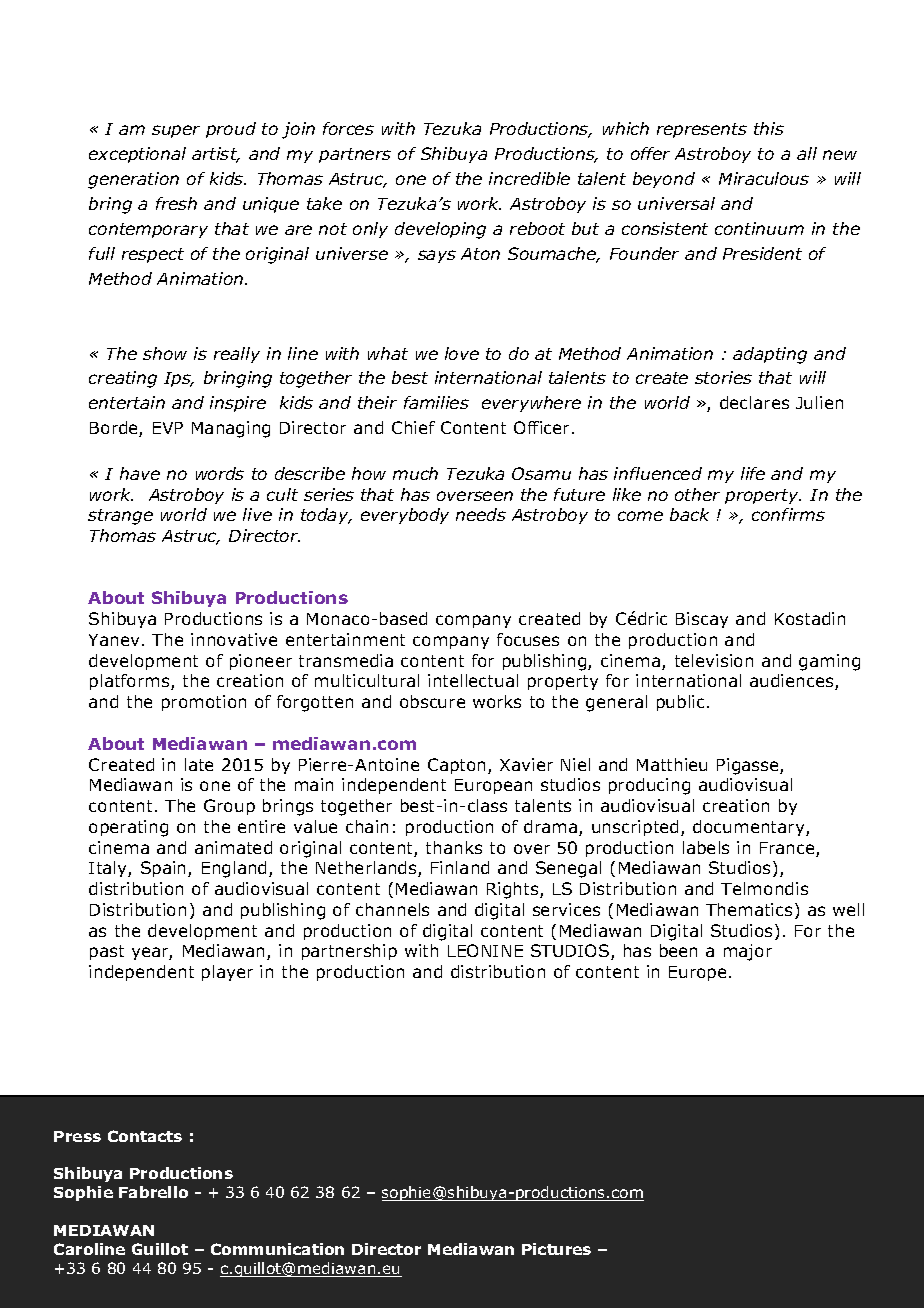  I want to click on incredible, so click(529, 178).
